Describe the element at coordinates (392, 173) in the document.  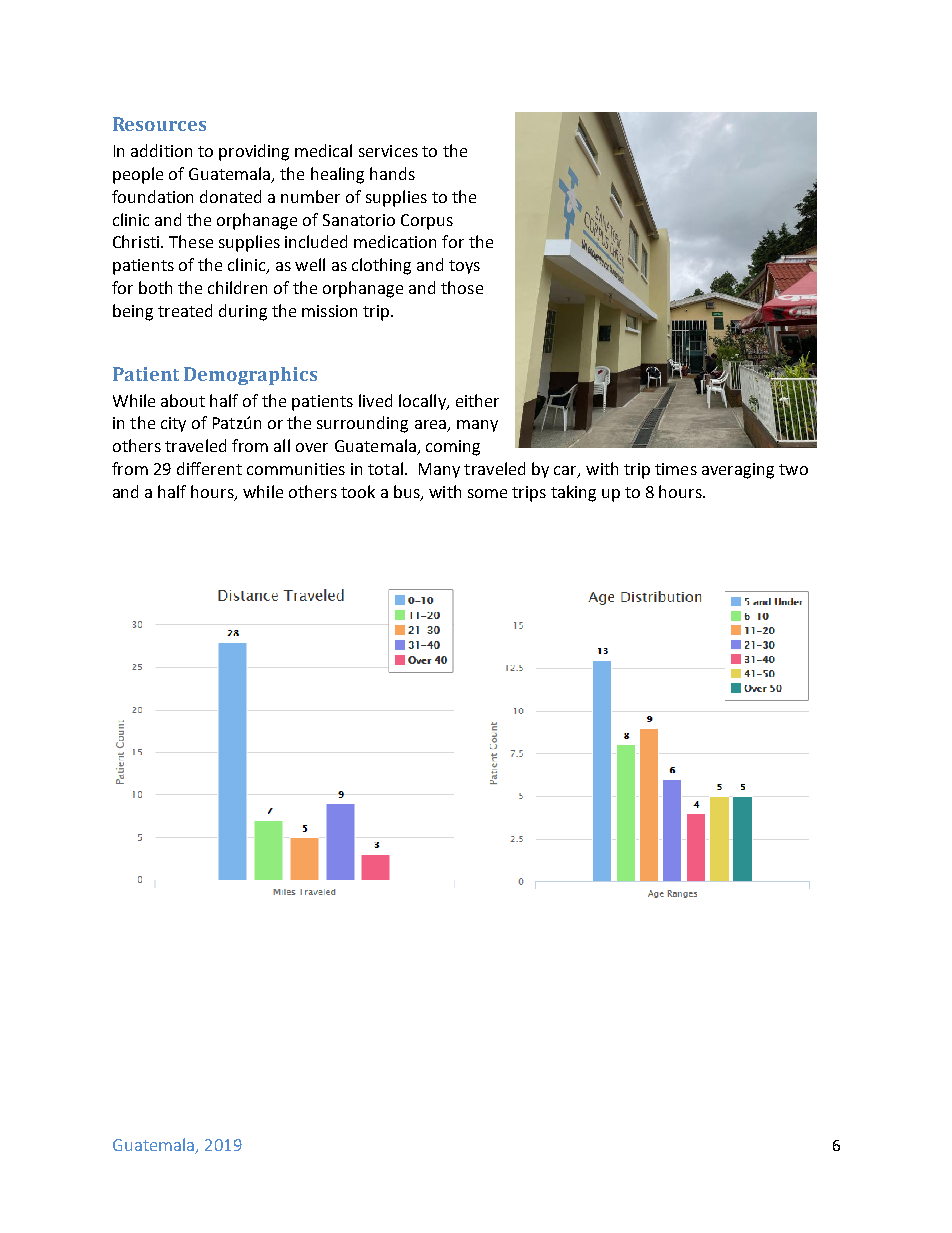
I see `hands` at that location.
